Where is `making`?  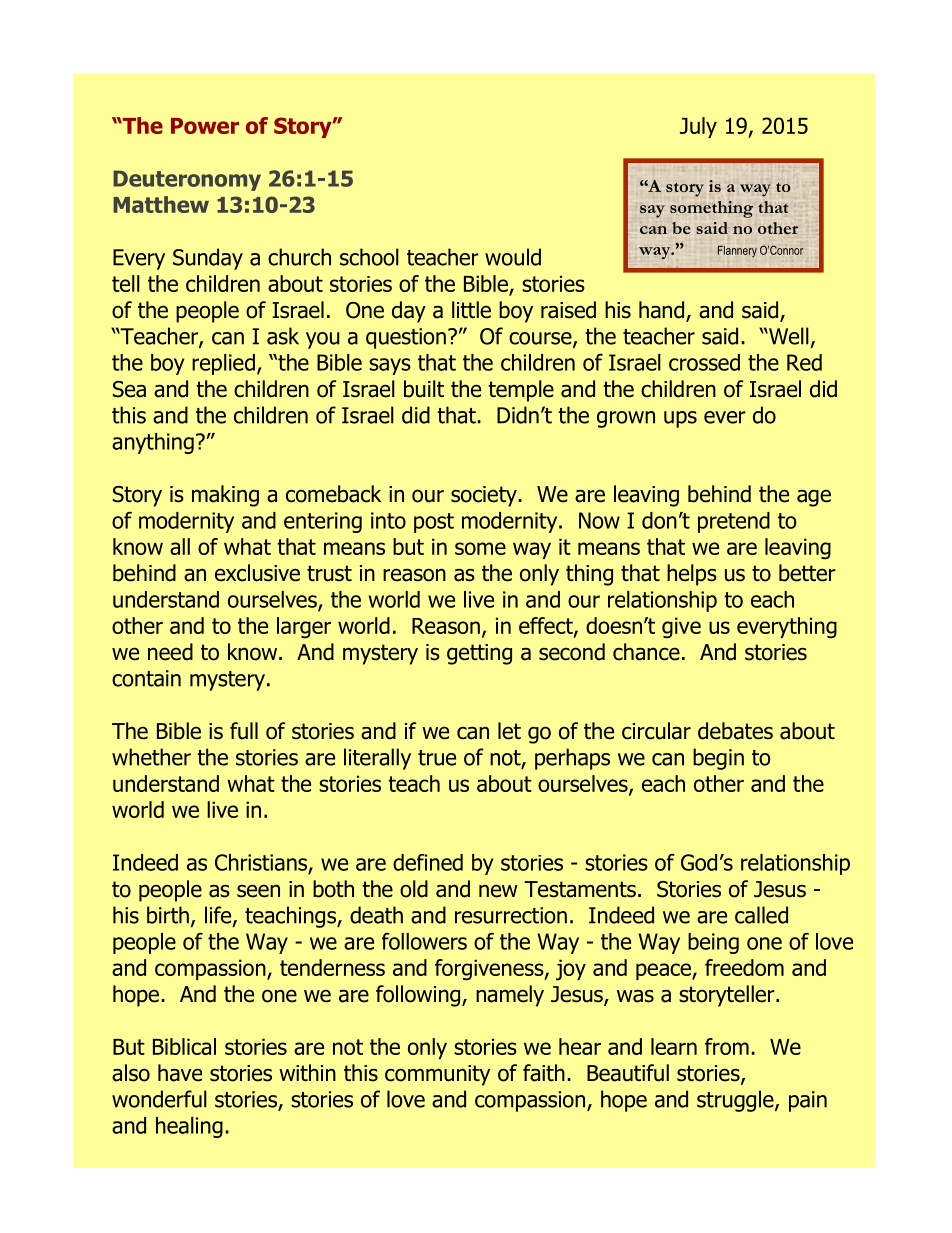
making is located at coordinates (225, 496).
